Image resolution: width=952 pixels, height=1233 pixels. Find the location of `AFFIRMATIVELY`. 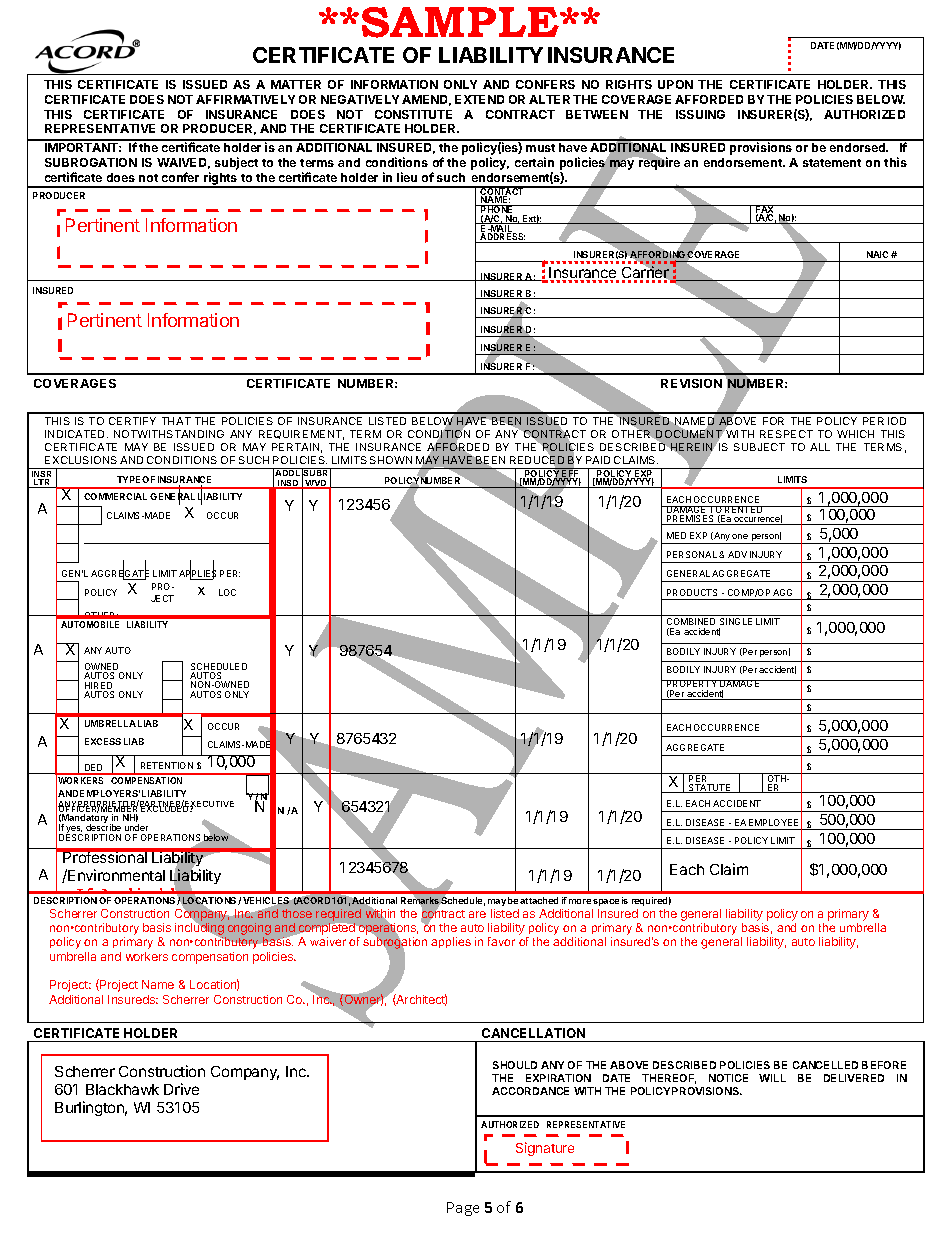

AFFIRMATIVELY is located at coordinates (245, 99).
